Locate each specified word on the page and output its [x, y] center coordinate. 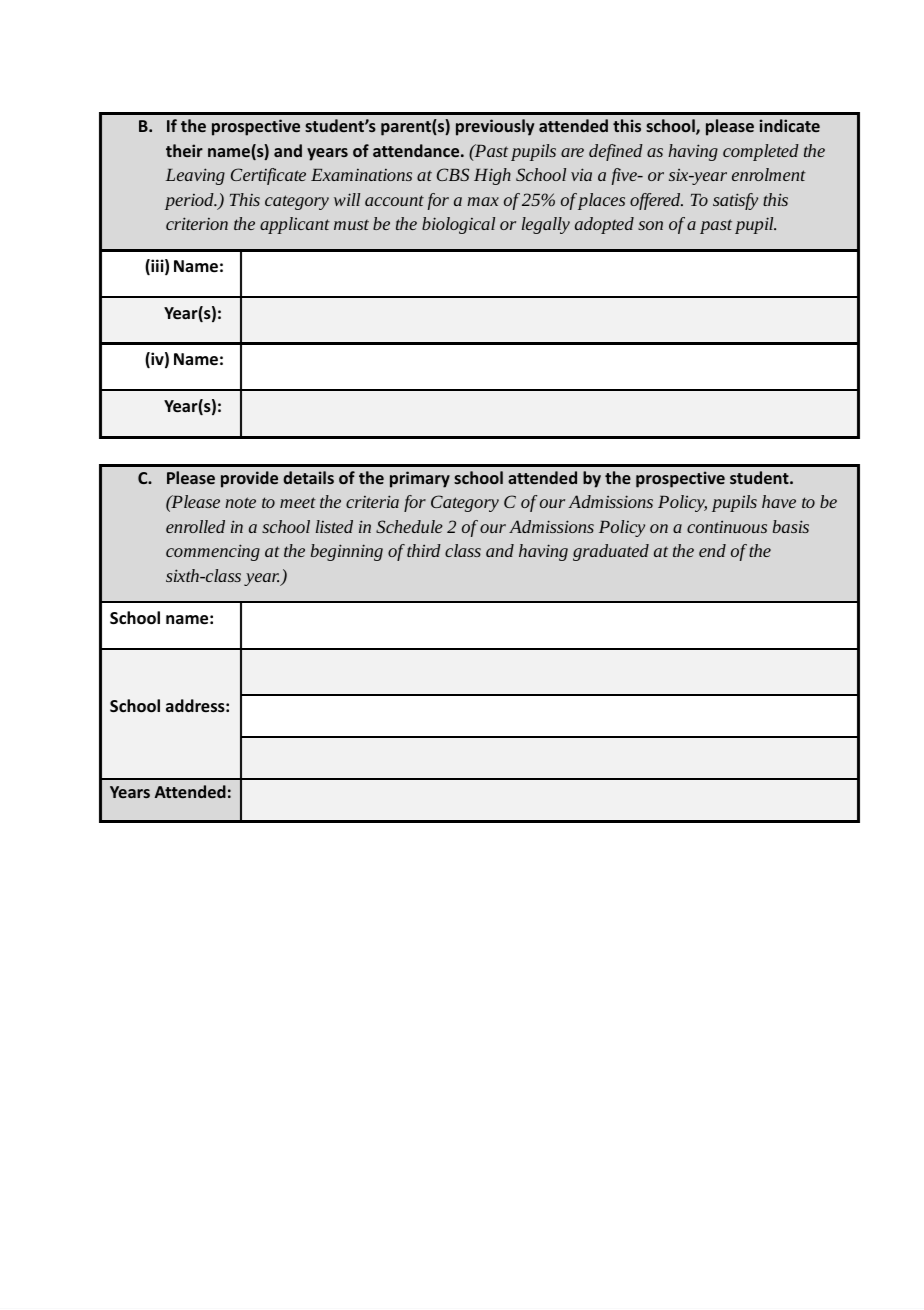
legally [546, 225]
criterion [197, 223]
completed [761, 152]
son [650, 225]
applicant [295, 225]
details [308, 477]
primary [420, 479]
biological [458, 225]
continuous [727, 527]
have [779, 501]
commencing [213, 552]
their [184, 150]
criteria [372, 501]
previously [495, 127]
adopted [604, 225]
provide [249, 479]
